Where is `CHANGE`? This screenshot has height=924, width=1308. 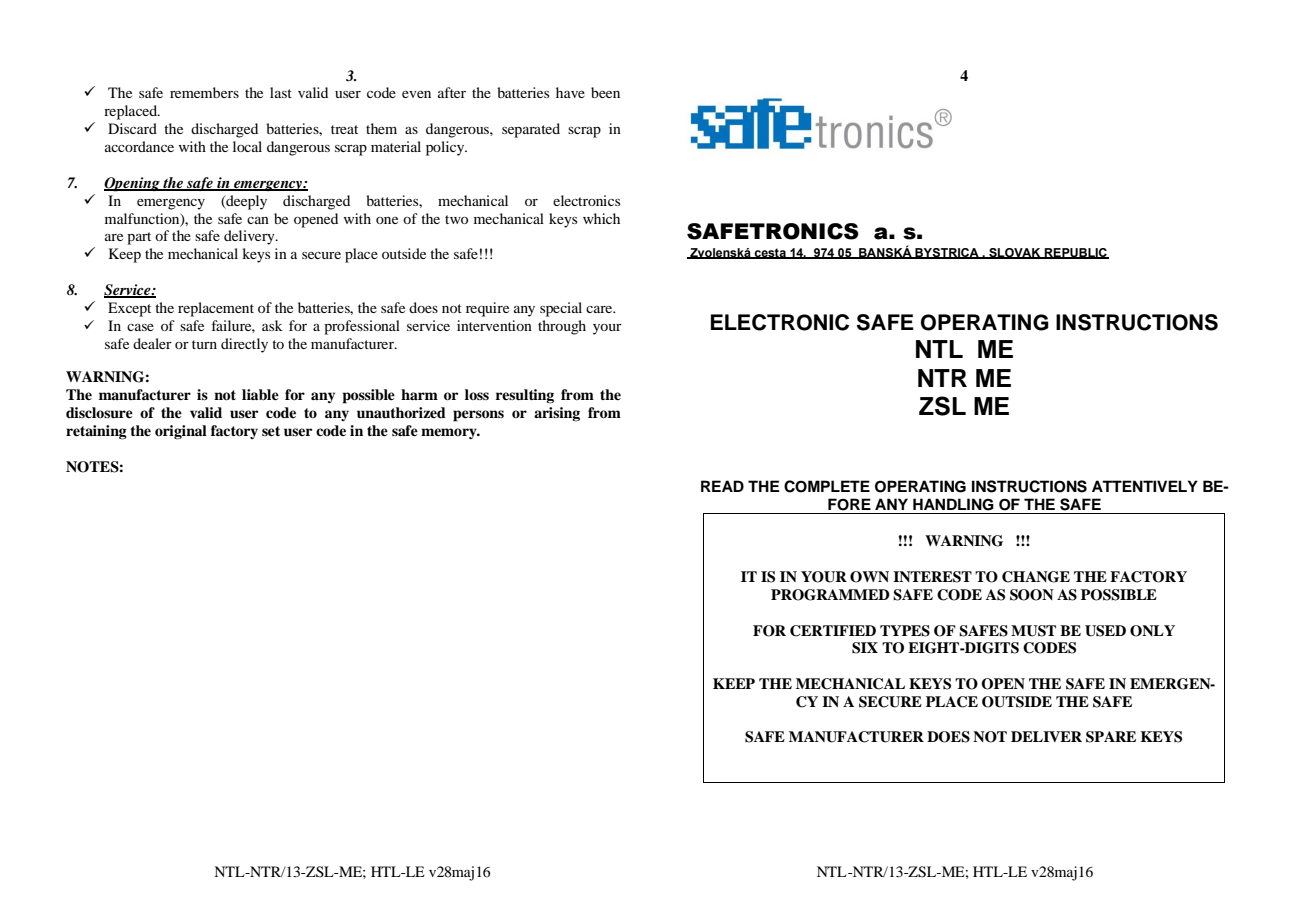 CHANGE is located at coordinates (1036, 577).
